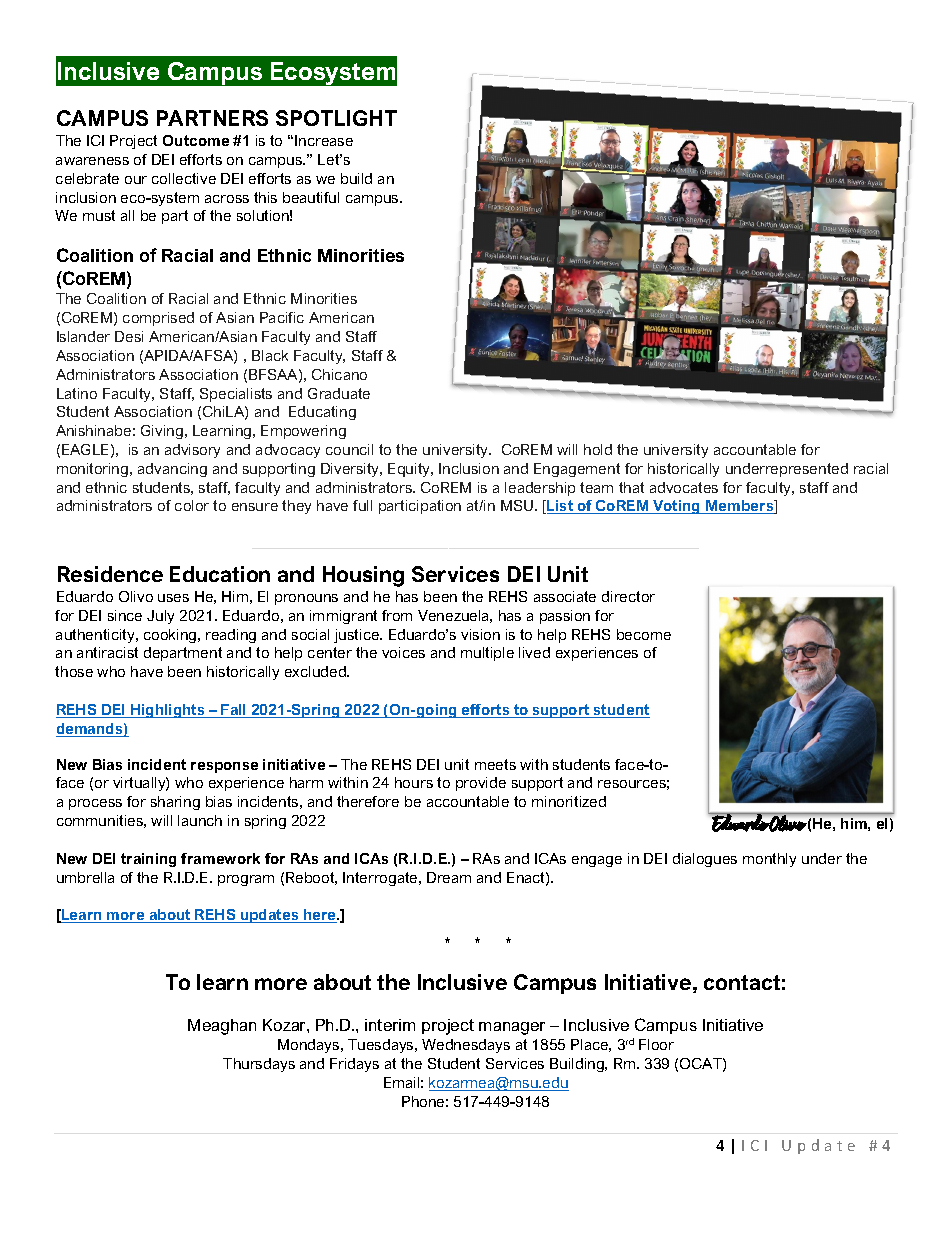 This page has height=1233, width=952. I want to click on that, so click(631, 487).
